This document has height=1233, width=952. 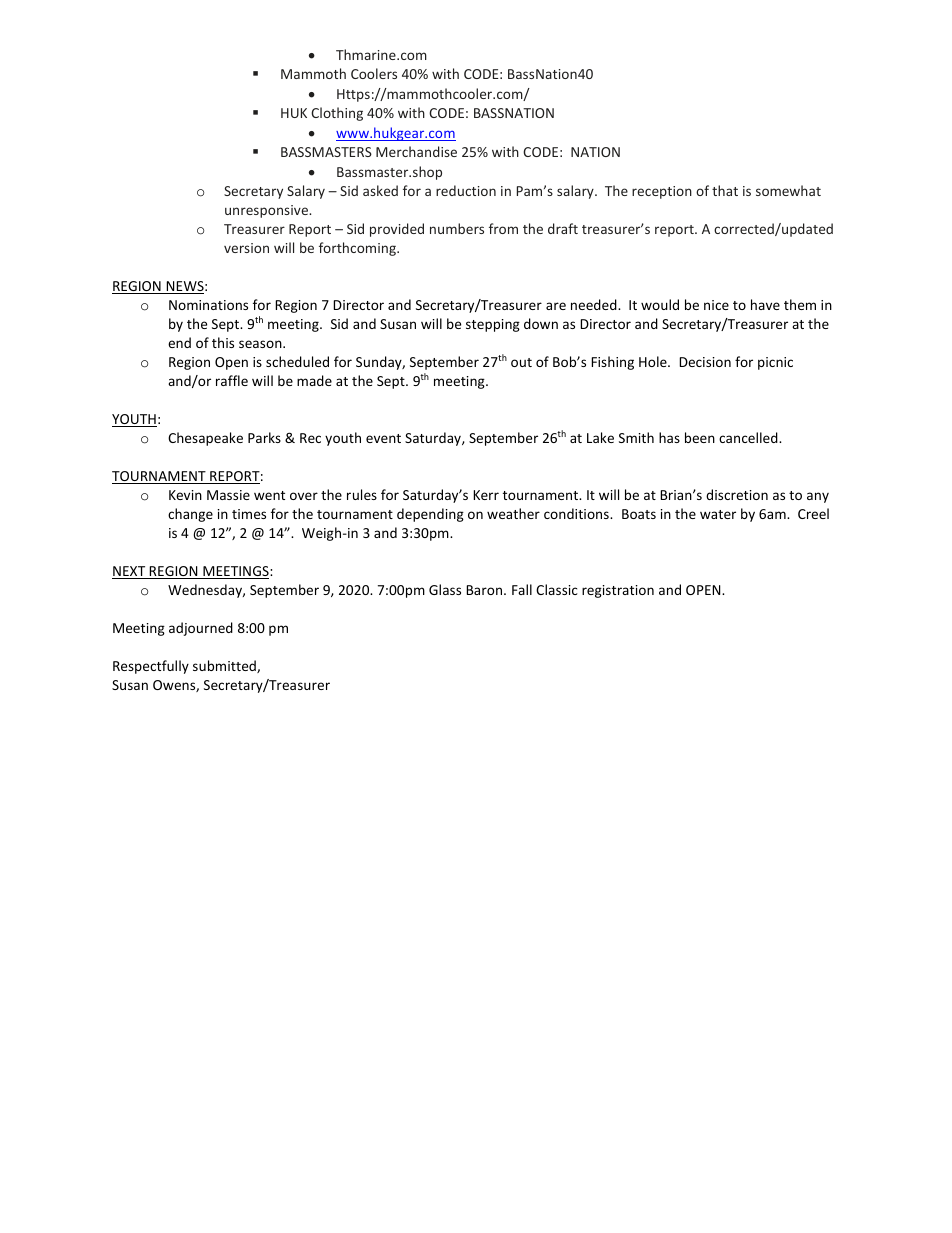 What do you see at coordinates (337, 114) in the document?
I see `Clothing` at bounding box center [337, 114].
